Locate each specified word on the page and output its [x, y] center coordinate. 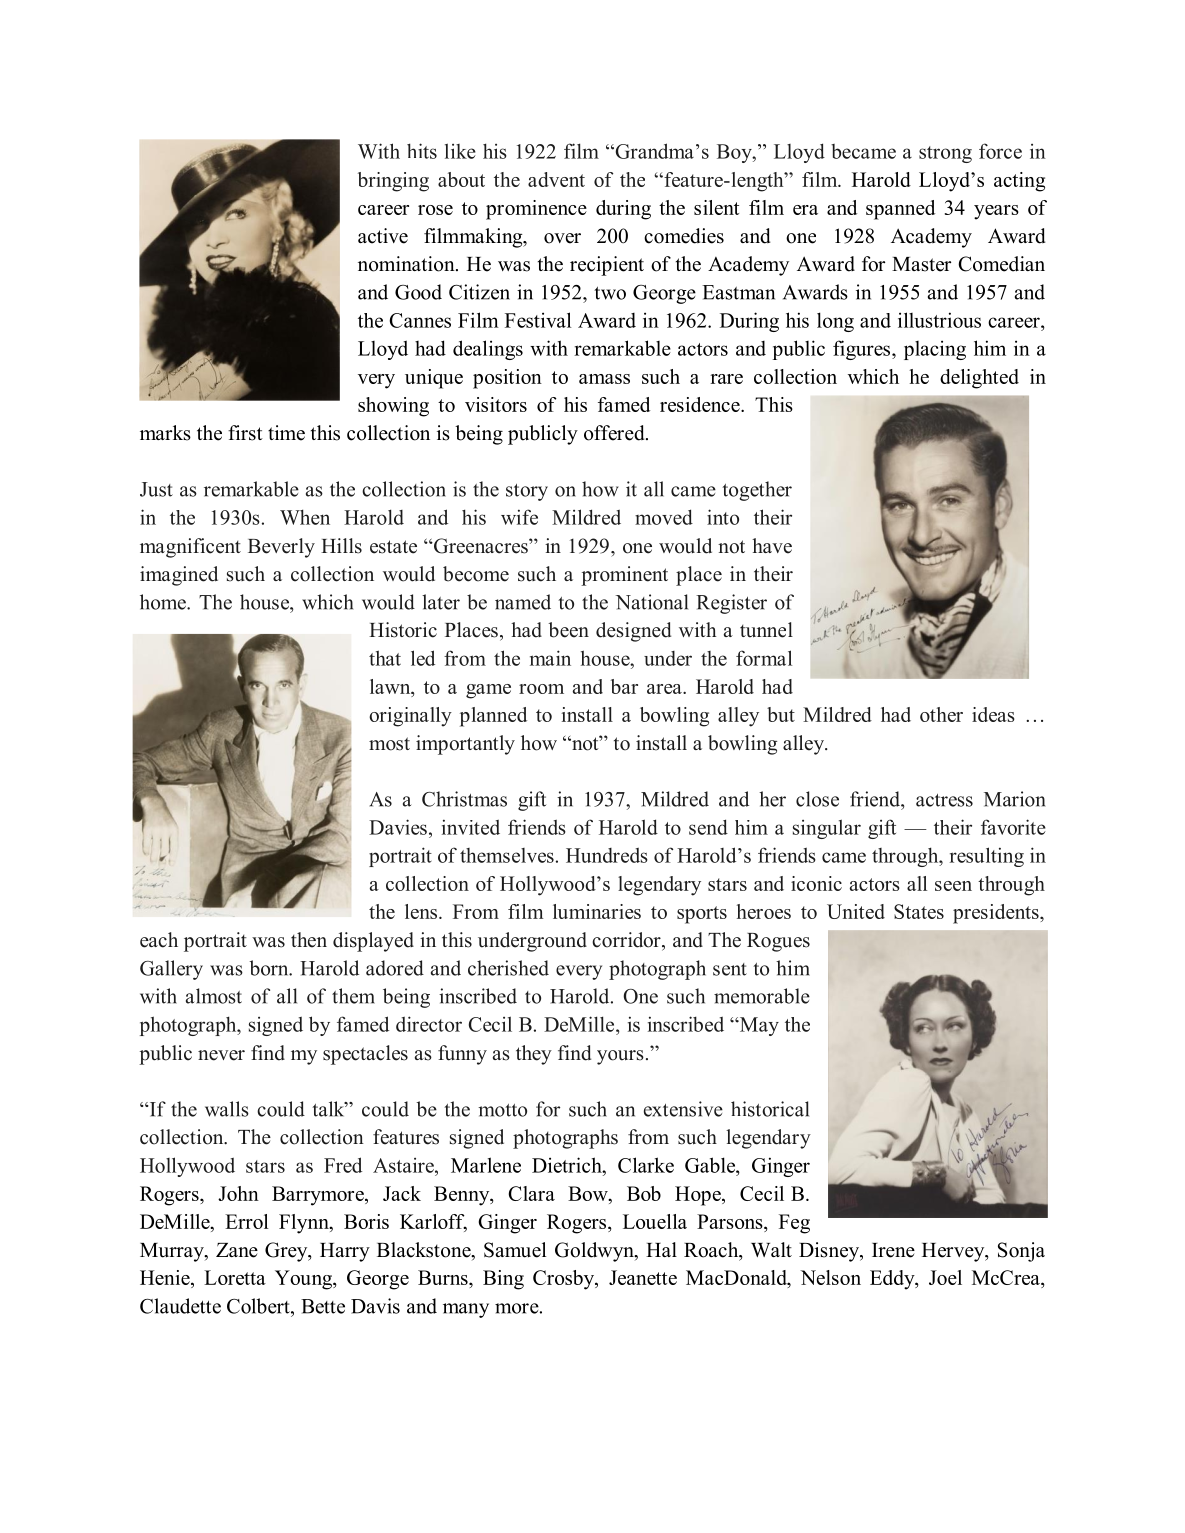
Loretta [235, 1277]
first [245, 433]
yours [620, 1057]
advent [556, 179]
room [541, 689]
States [919, 911]
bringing [393, 182]
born [270, 968]
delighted [979, 379]
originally [410, 717]
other [941, 714]
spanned [900, 210]
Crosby [564, 1280]
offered [615, 433]
